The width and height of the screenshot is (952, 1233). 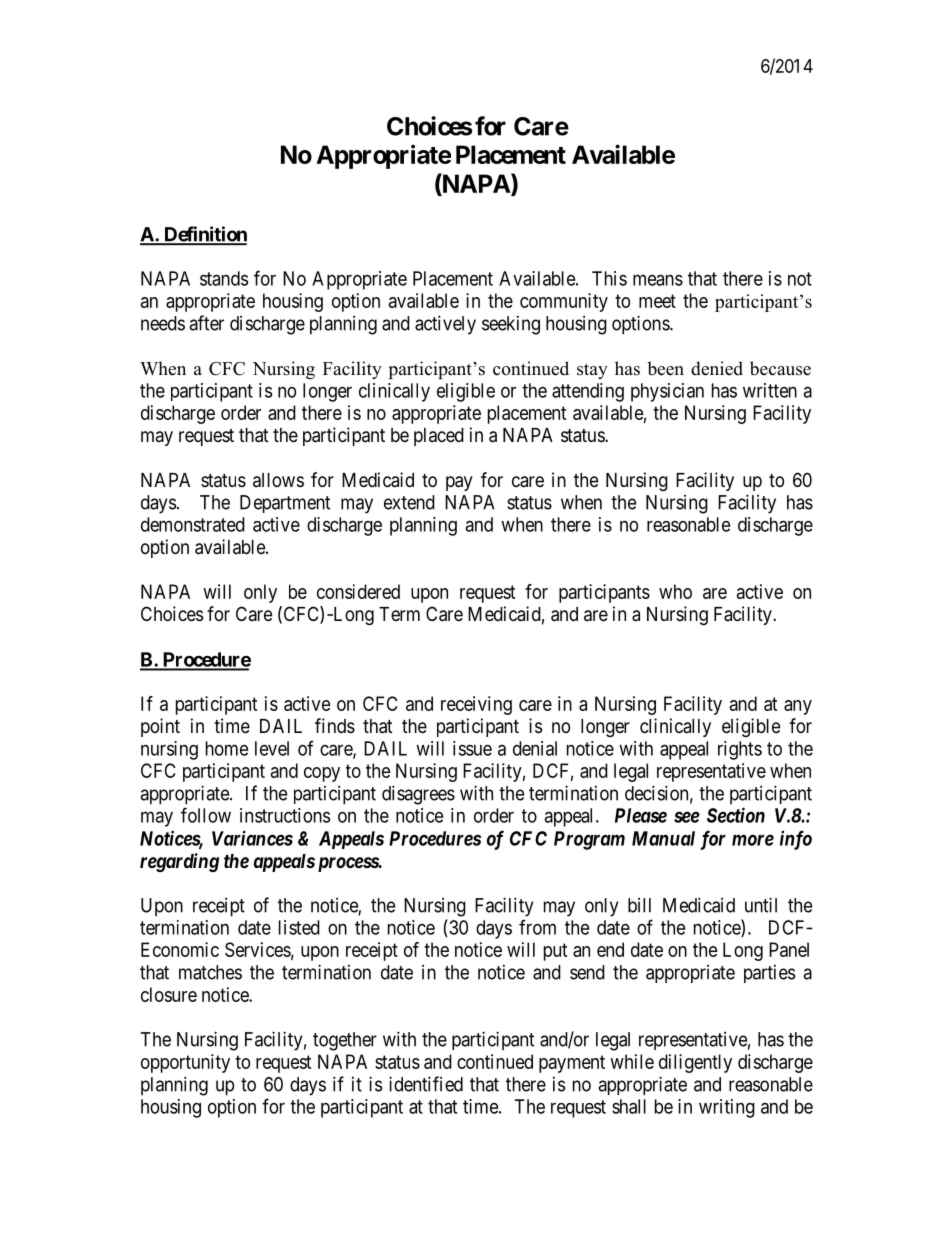 I want to click on from, so click(x=537, y=927).
